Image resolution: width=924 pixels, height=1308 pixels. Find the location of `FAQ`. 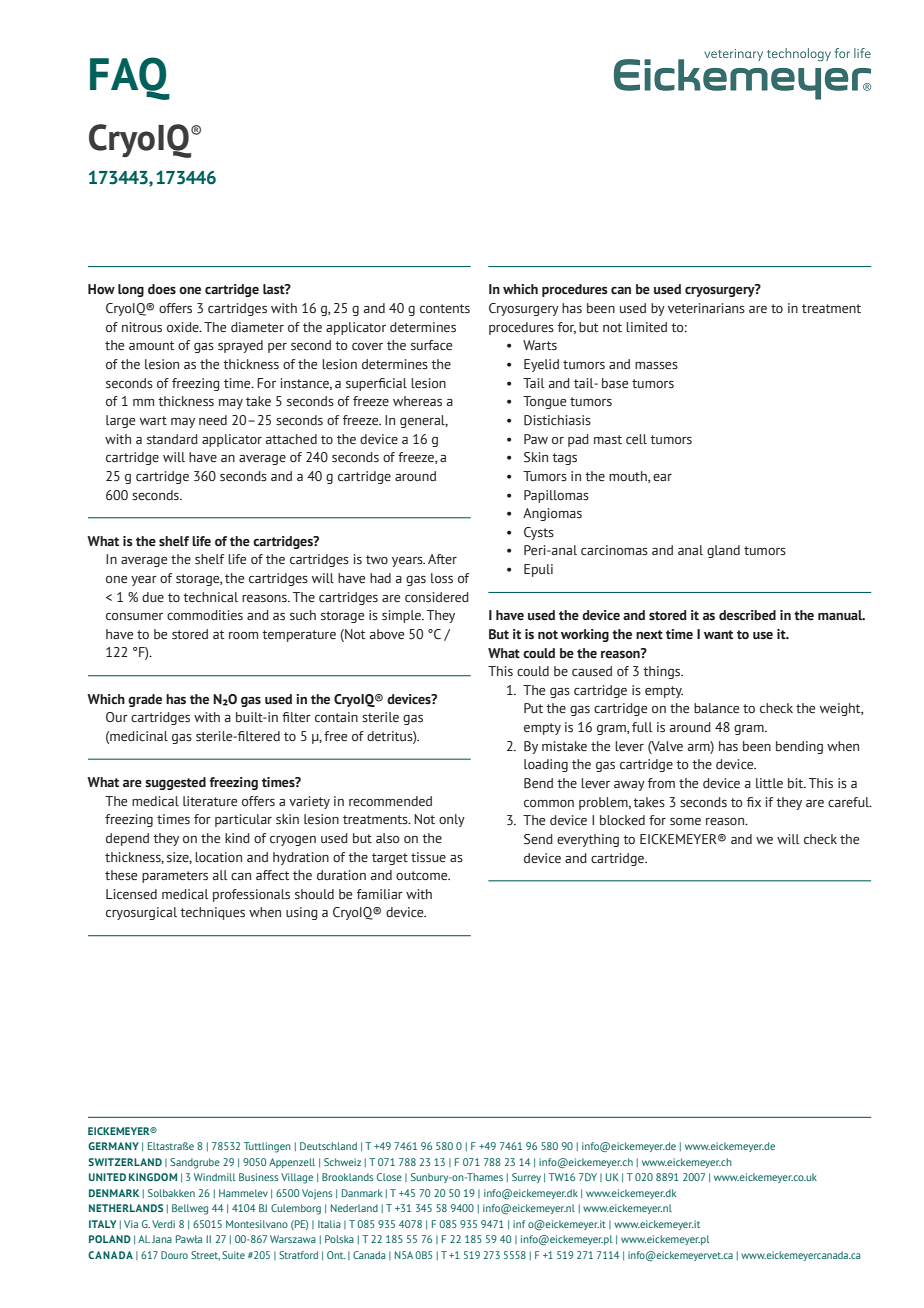

FAQ is located at coordinates (130, 78).
